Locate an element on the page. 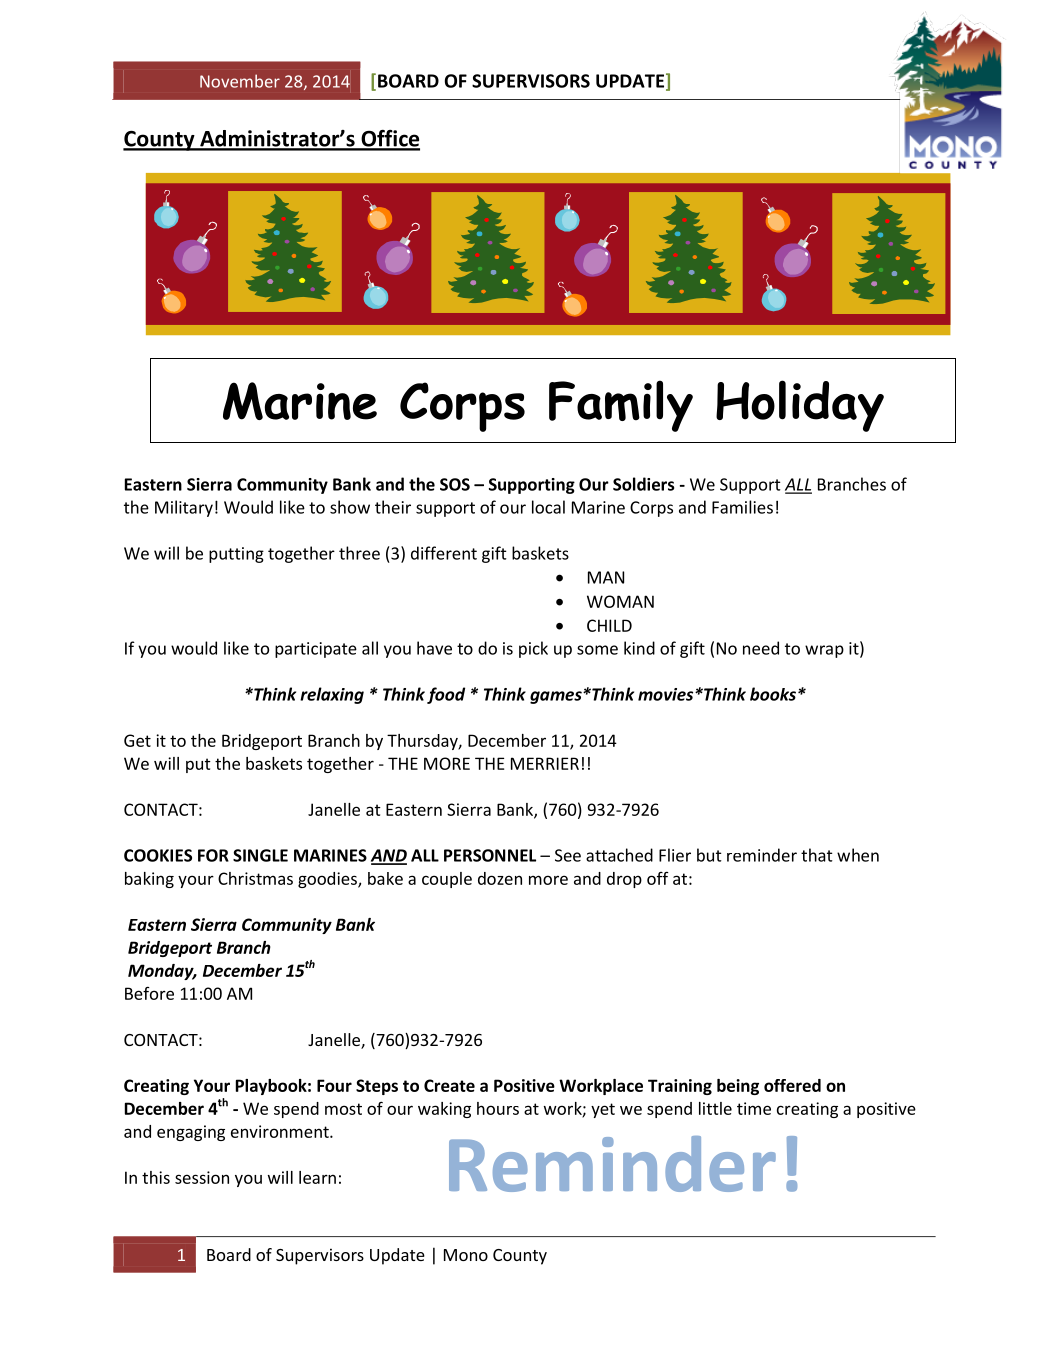 The width and height of the image is (1049, 1357). Mono is located at coordinates (466, 1255).
